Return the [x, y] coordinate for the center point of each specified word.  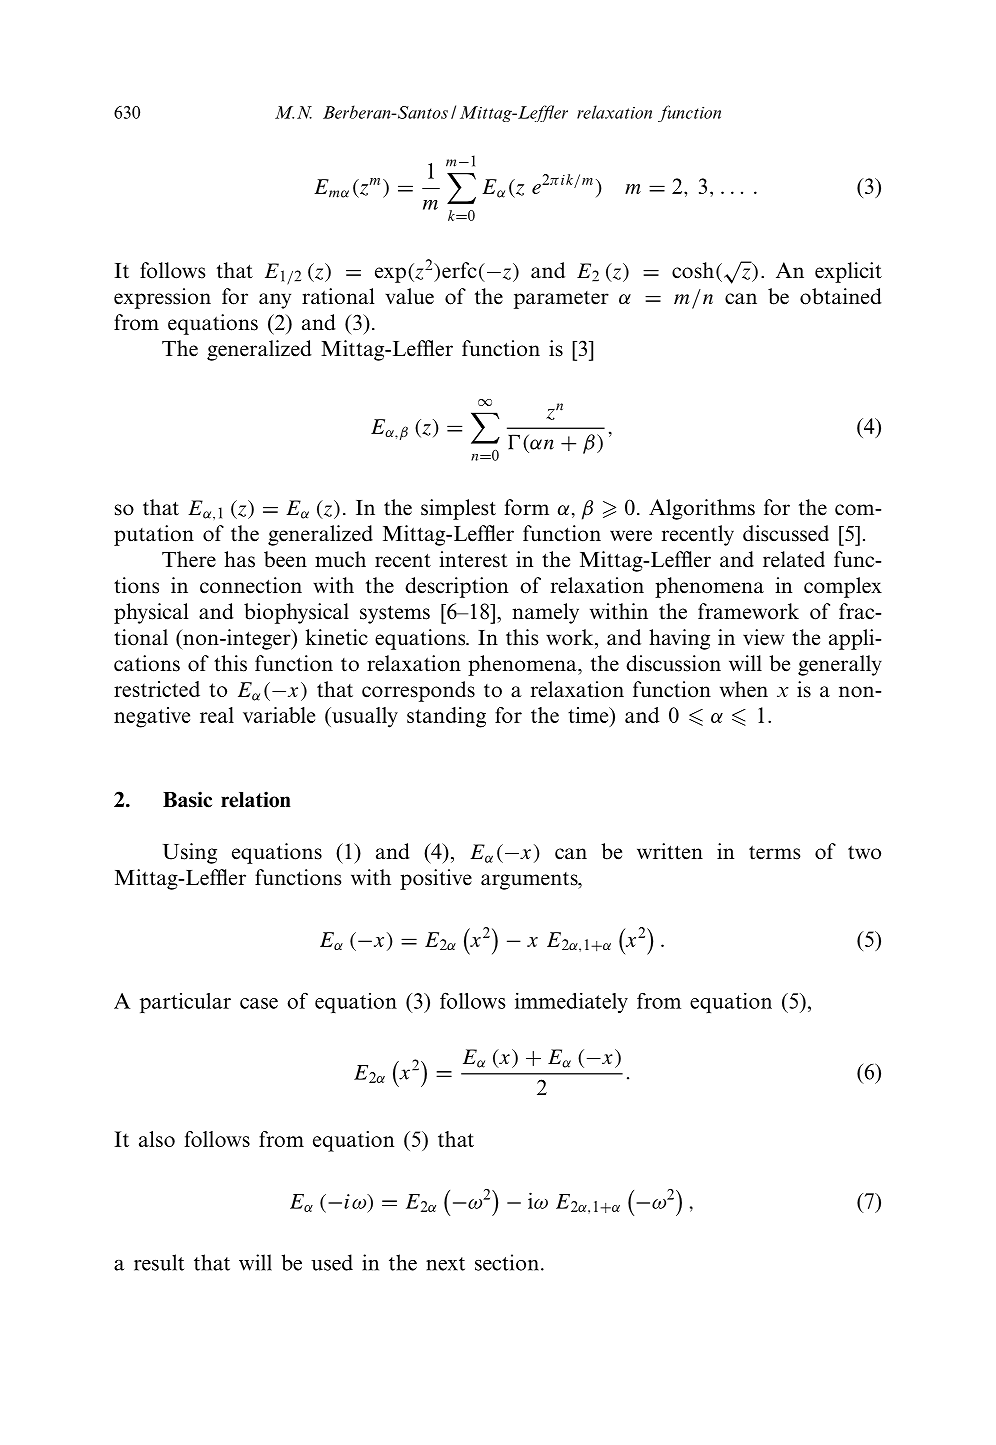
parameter [561, 300]
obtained [841, 296]
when [744, 689]
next [445, 1264]
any [275, 301]
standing [446, 717]
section [507, 1262]
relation [256, 799]
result [159, 1262]
